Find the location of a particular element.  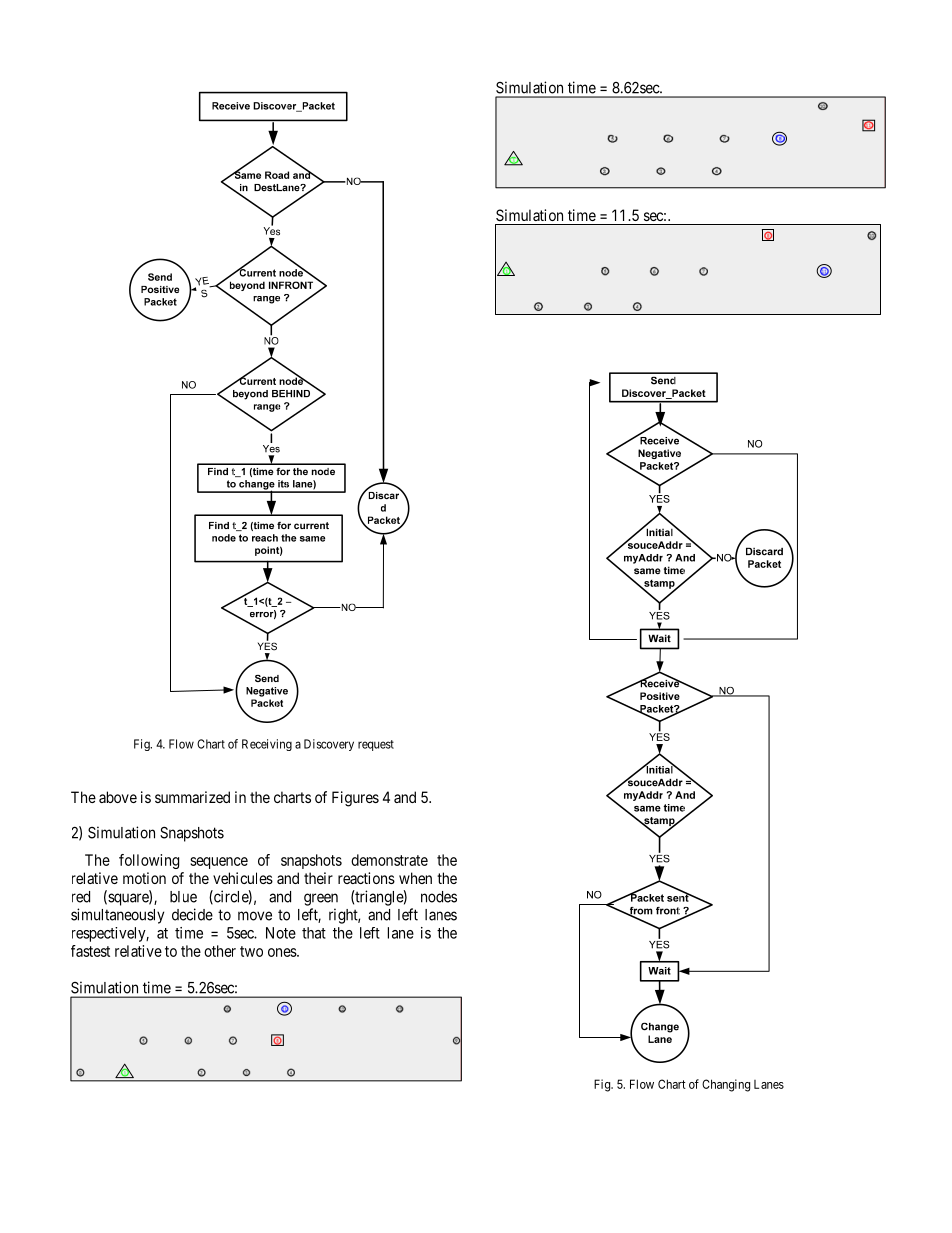

Discovery is located at coordinates (329, 745).
